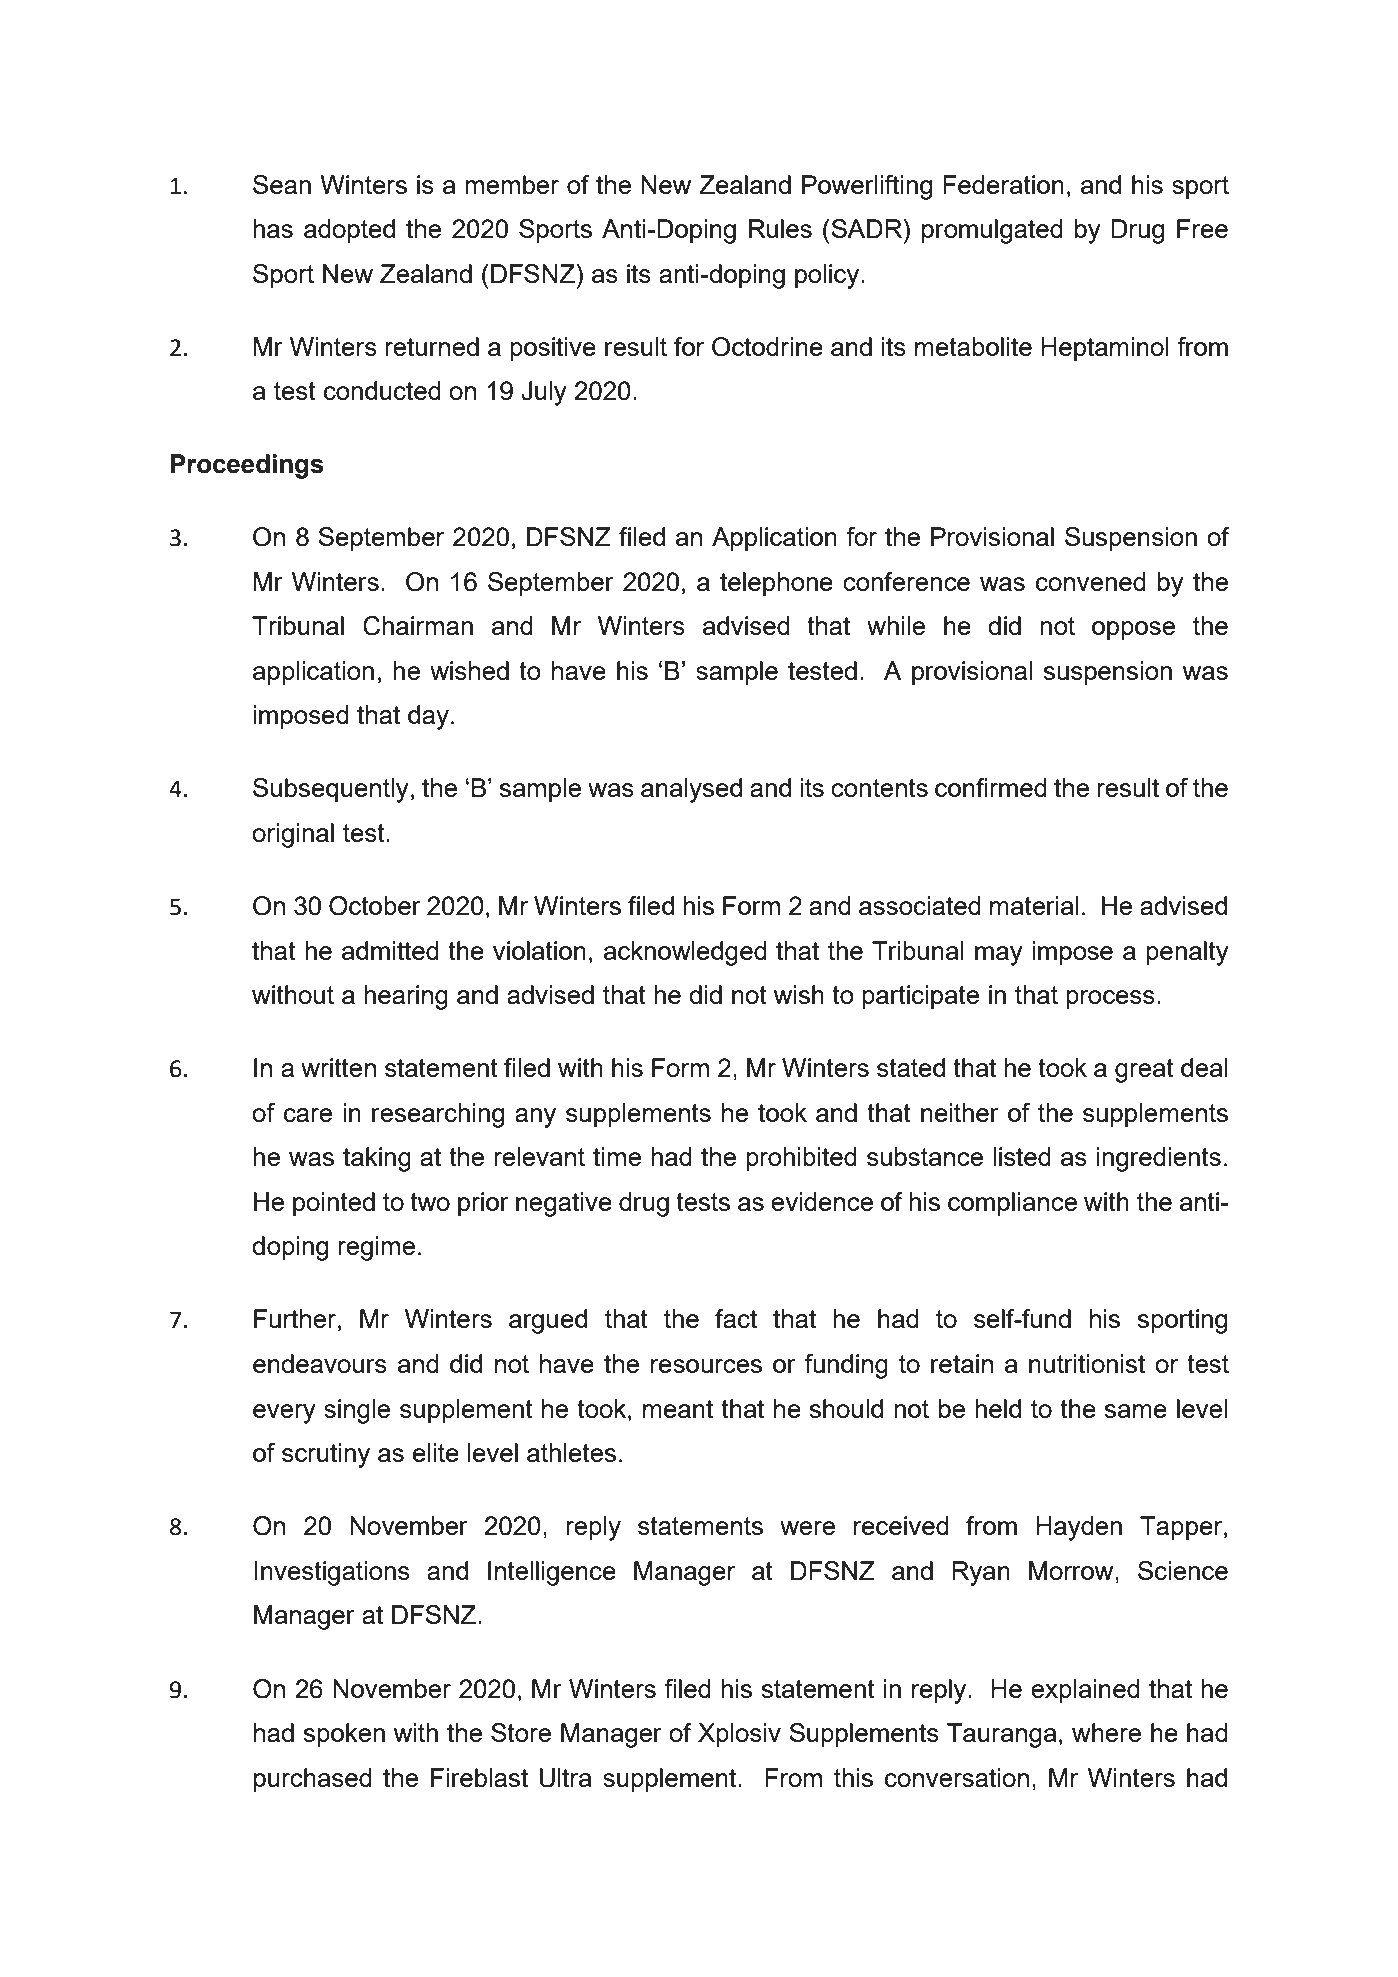  Describe the element at coordinates (428, 717) in the screenshot. I see `day` at that location.
